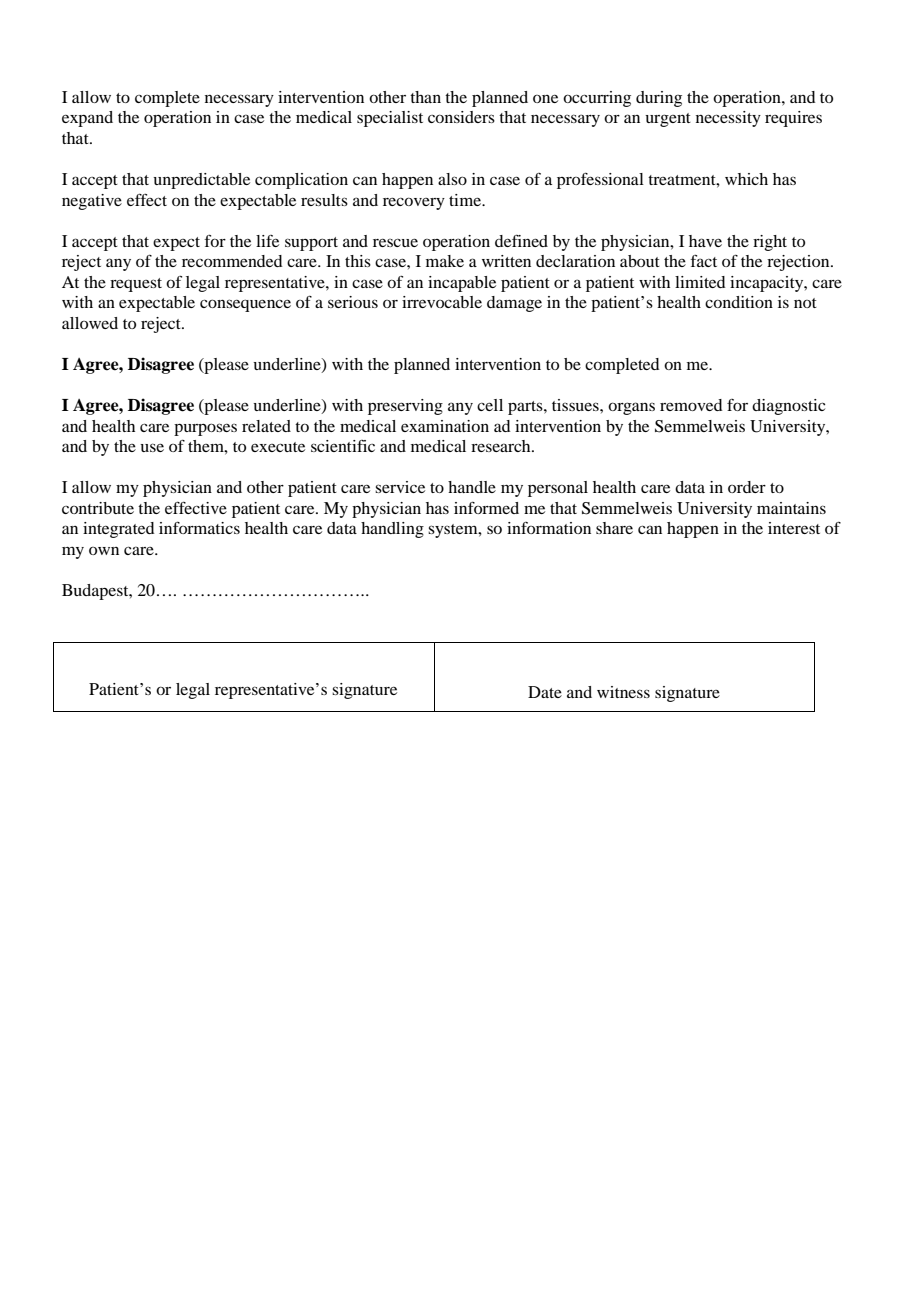 The width and height of the page is (924, 1308). Describe the element at coordinates (87, 119) in the page. I see `expand` at that location.
